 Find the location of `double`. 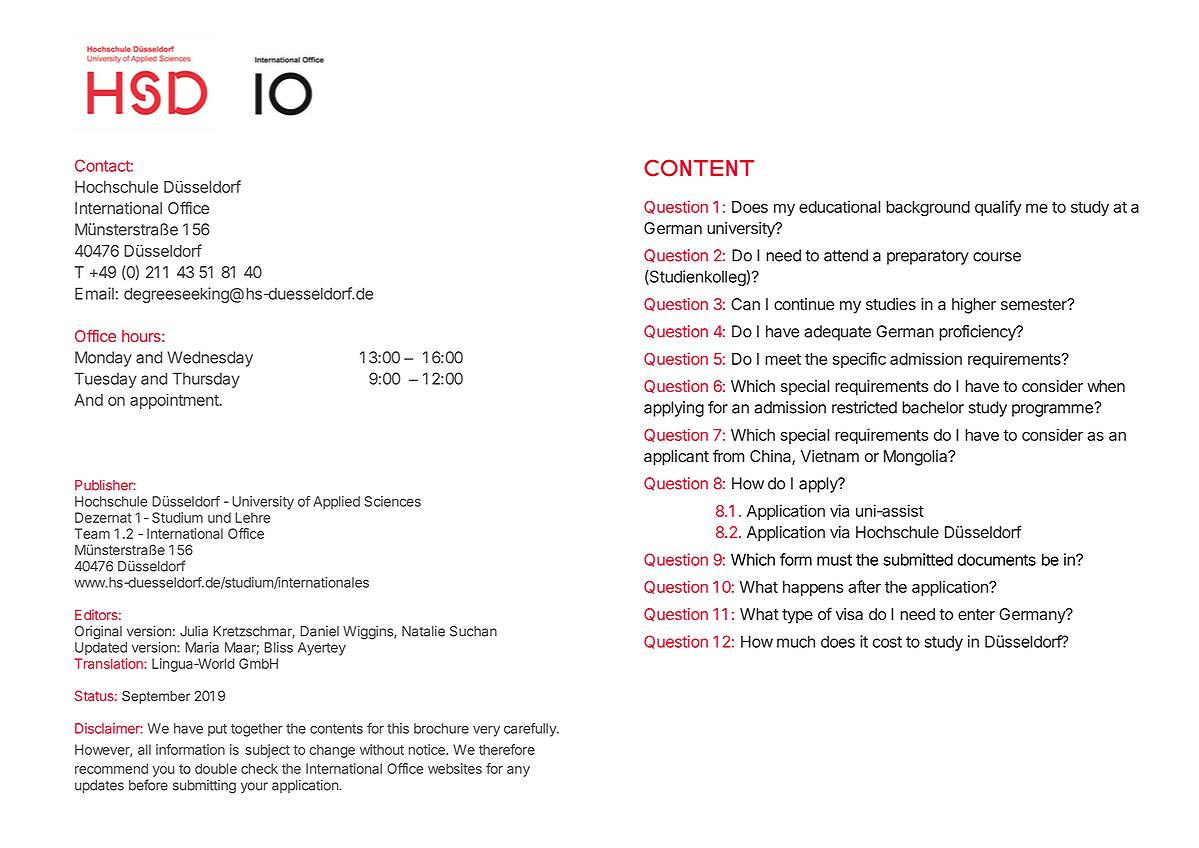

double is located at coordinates (216, 768).
